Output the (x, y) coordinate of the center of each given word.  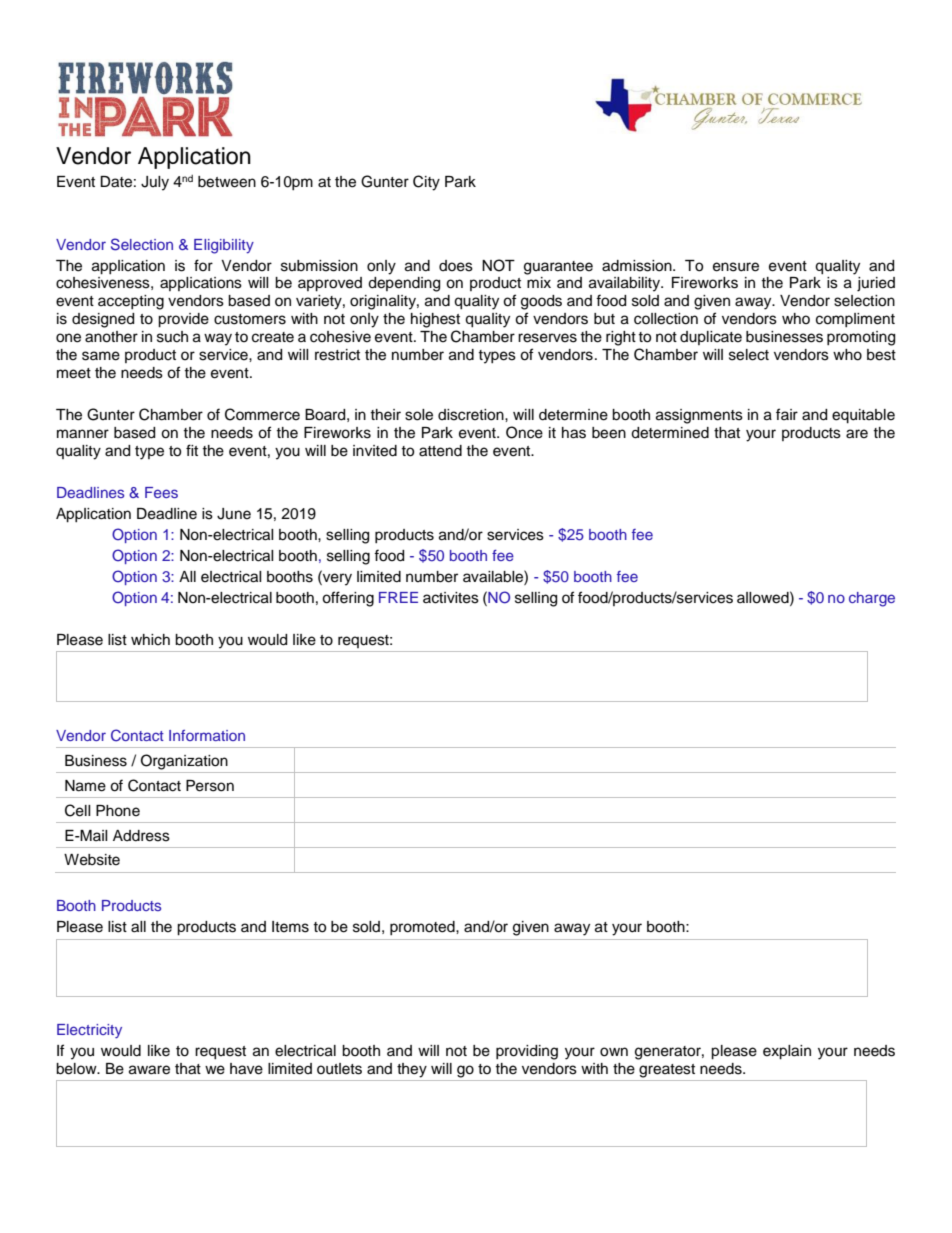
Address (141, 836)
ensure (736, 267)
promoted (423, 928)
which (150, 640)
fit (192, 450)
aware (149, 1070)
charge (872, 599)
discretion (472, 415)
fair (787, 414)
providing (527, 1052)
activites (451, 598)
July (155, 183)
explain (787, 1052)
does (456, 266)
